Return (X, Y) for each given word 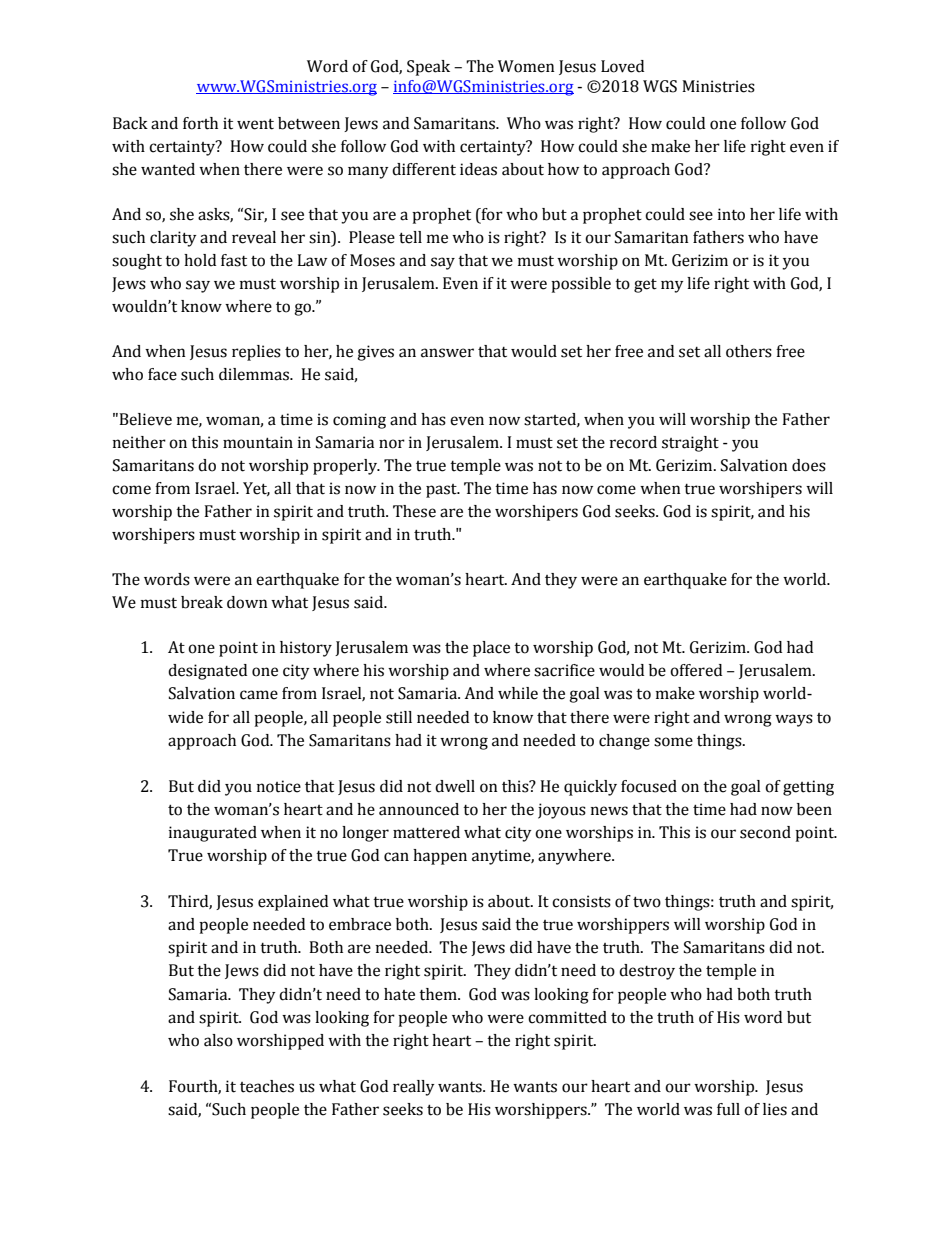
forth (200, 123)
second (765, 832)
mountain (258, 442)
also (218, 1040)
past (442, 491)
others (749, 351)
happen (440, 857)
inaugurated (213, 834)
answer (447, 353)
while (518, 693)
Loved (622, 66)
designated (207, 672)
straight (690, 444)
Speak (428, 68)
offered (696, 670)
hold (200, 260)
